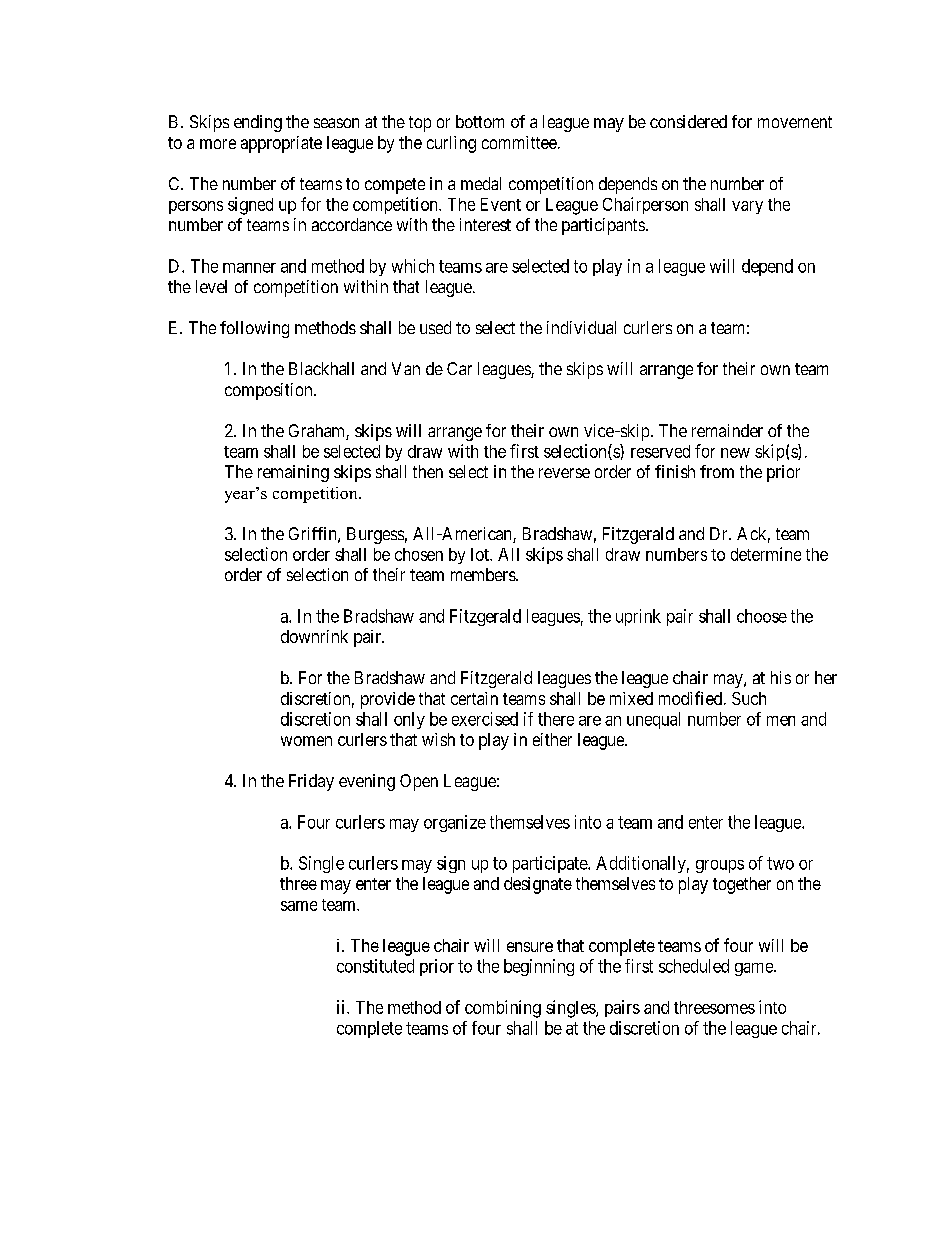  Describe the element at coordinates (281, 144) in the screenshot. I see `appropriate` at that location.
